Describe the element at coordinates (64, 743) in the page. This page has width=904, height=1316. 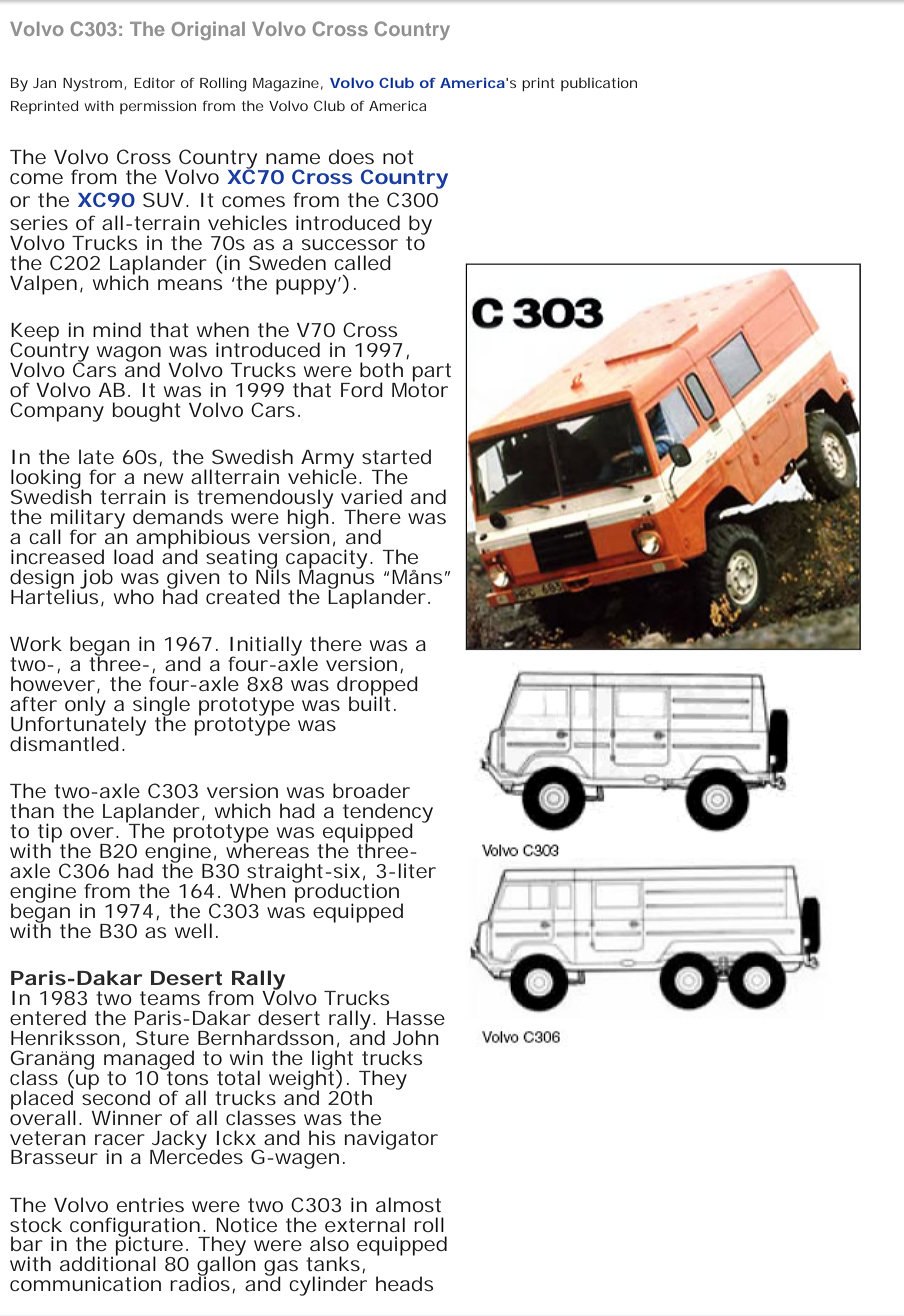
I see `dismantled` at that location.
